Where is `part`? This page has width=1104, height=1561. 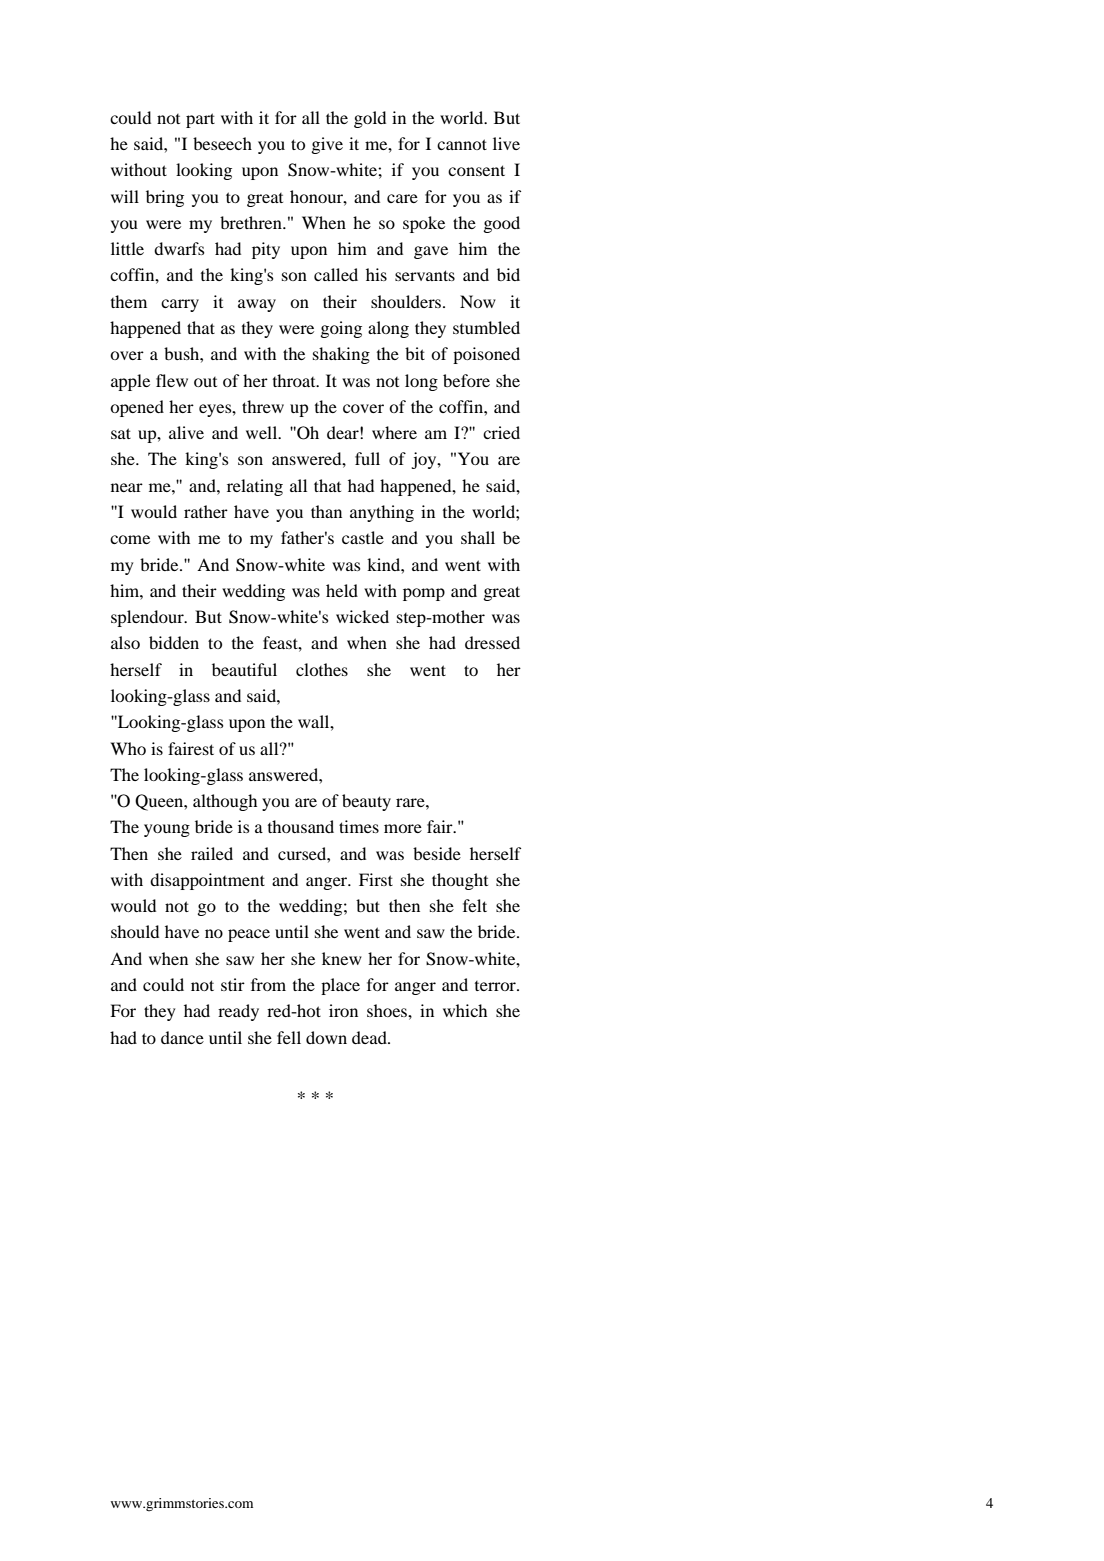 part is located at coordinates (200, 120).
